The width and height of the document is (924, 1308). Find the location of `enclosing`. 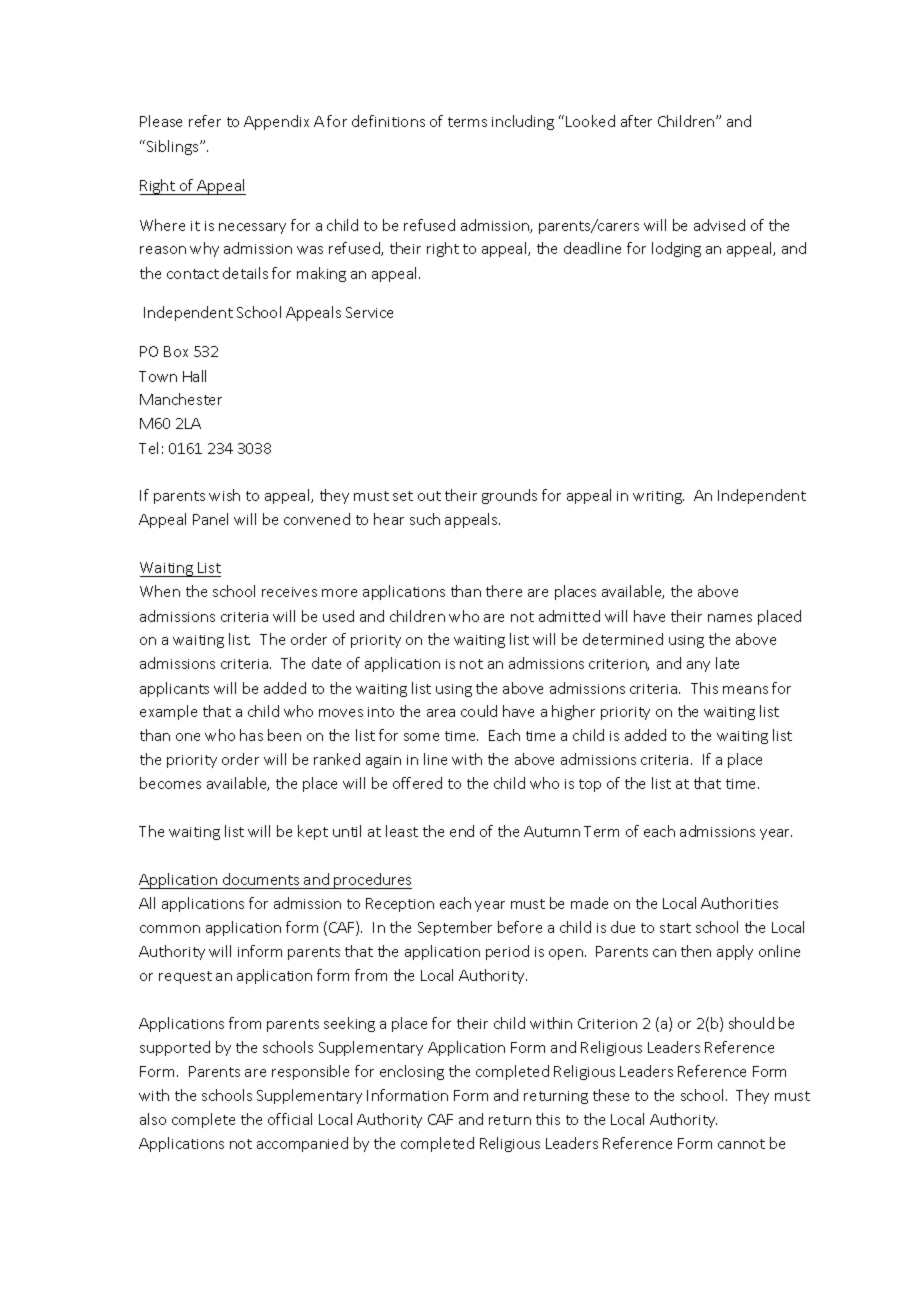

enclosing is located at coordinates (412, 1072).
